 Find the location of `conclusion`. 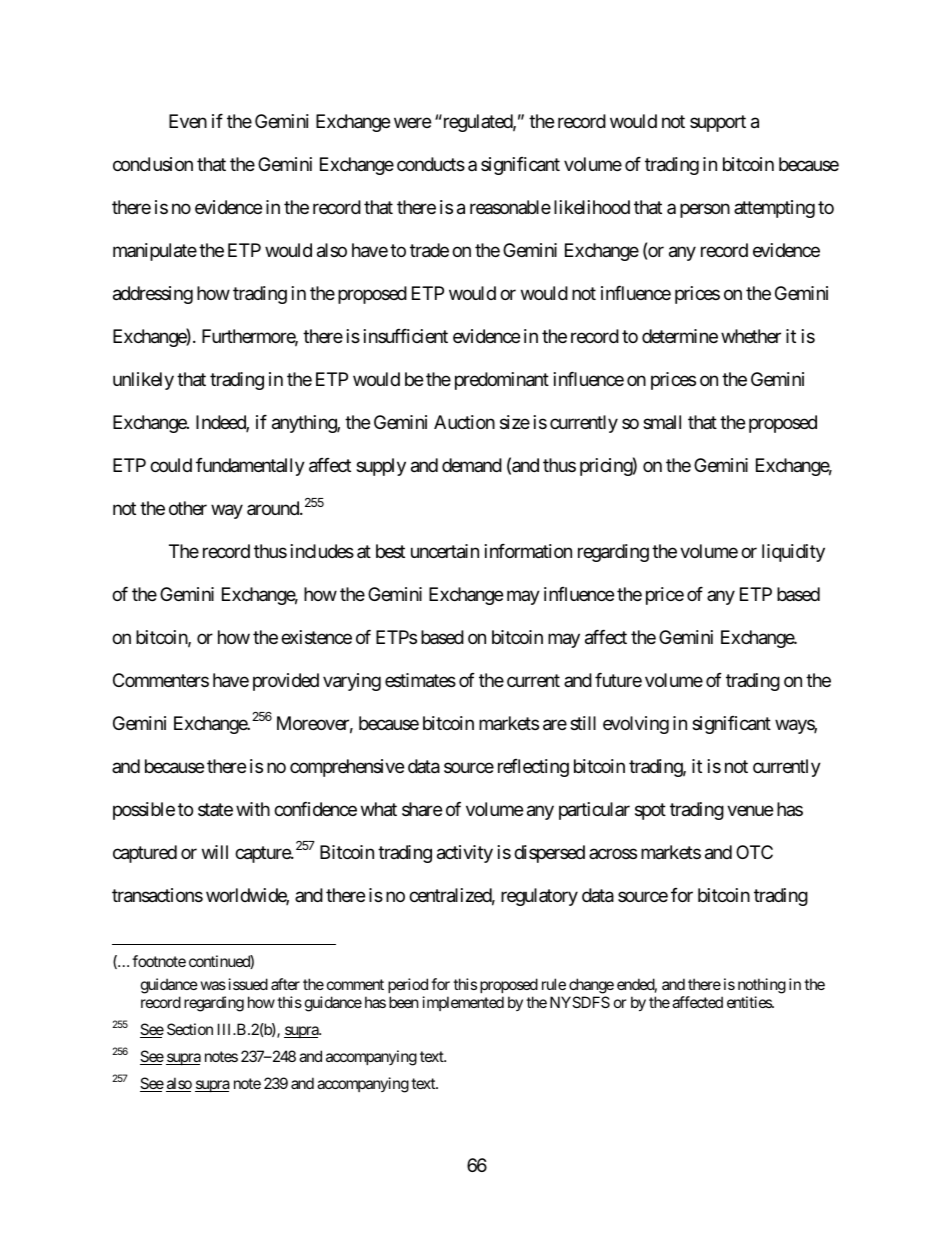

conclusion is located at coordinates (153, 164).
